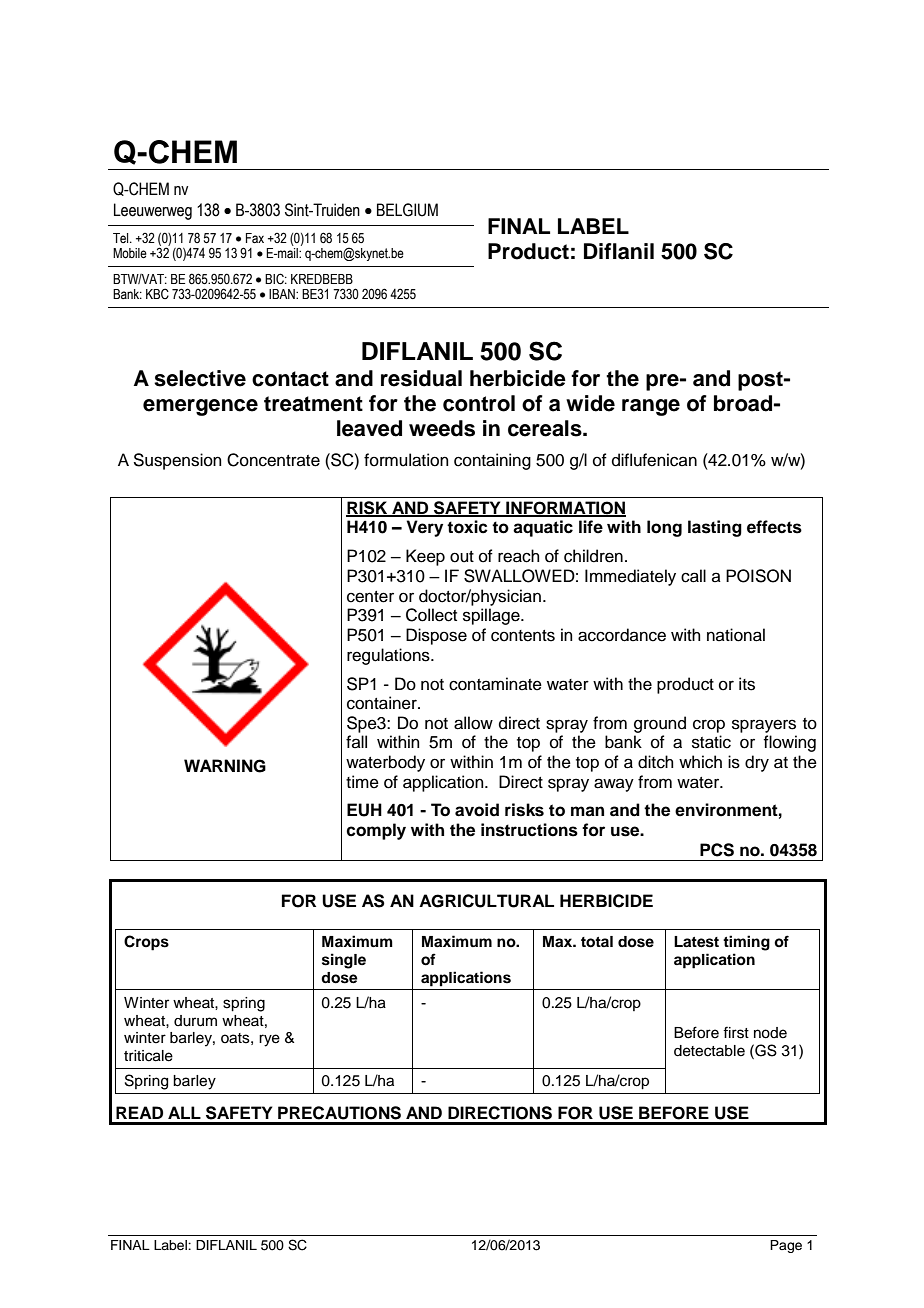 The width and height of the document is (924, 1308). I want to click on WARNING, so click(225, 766).
